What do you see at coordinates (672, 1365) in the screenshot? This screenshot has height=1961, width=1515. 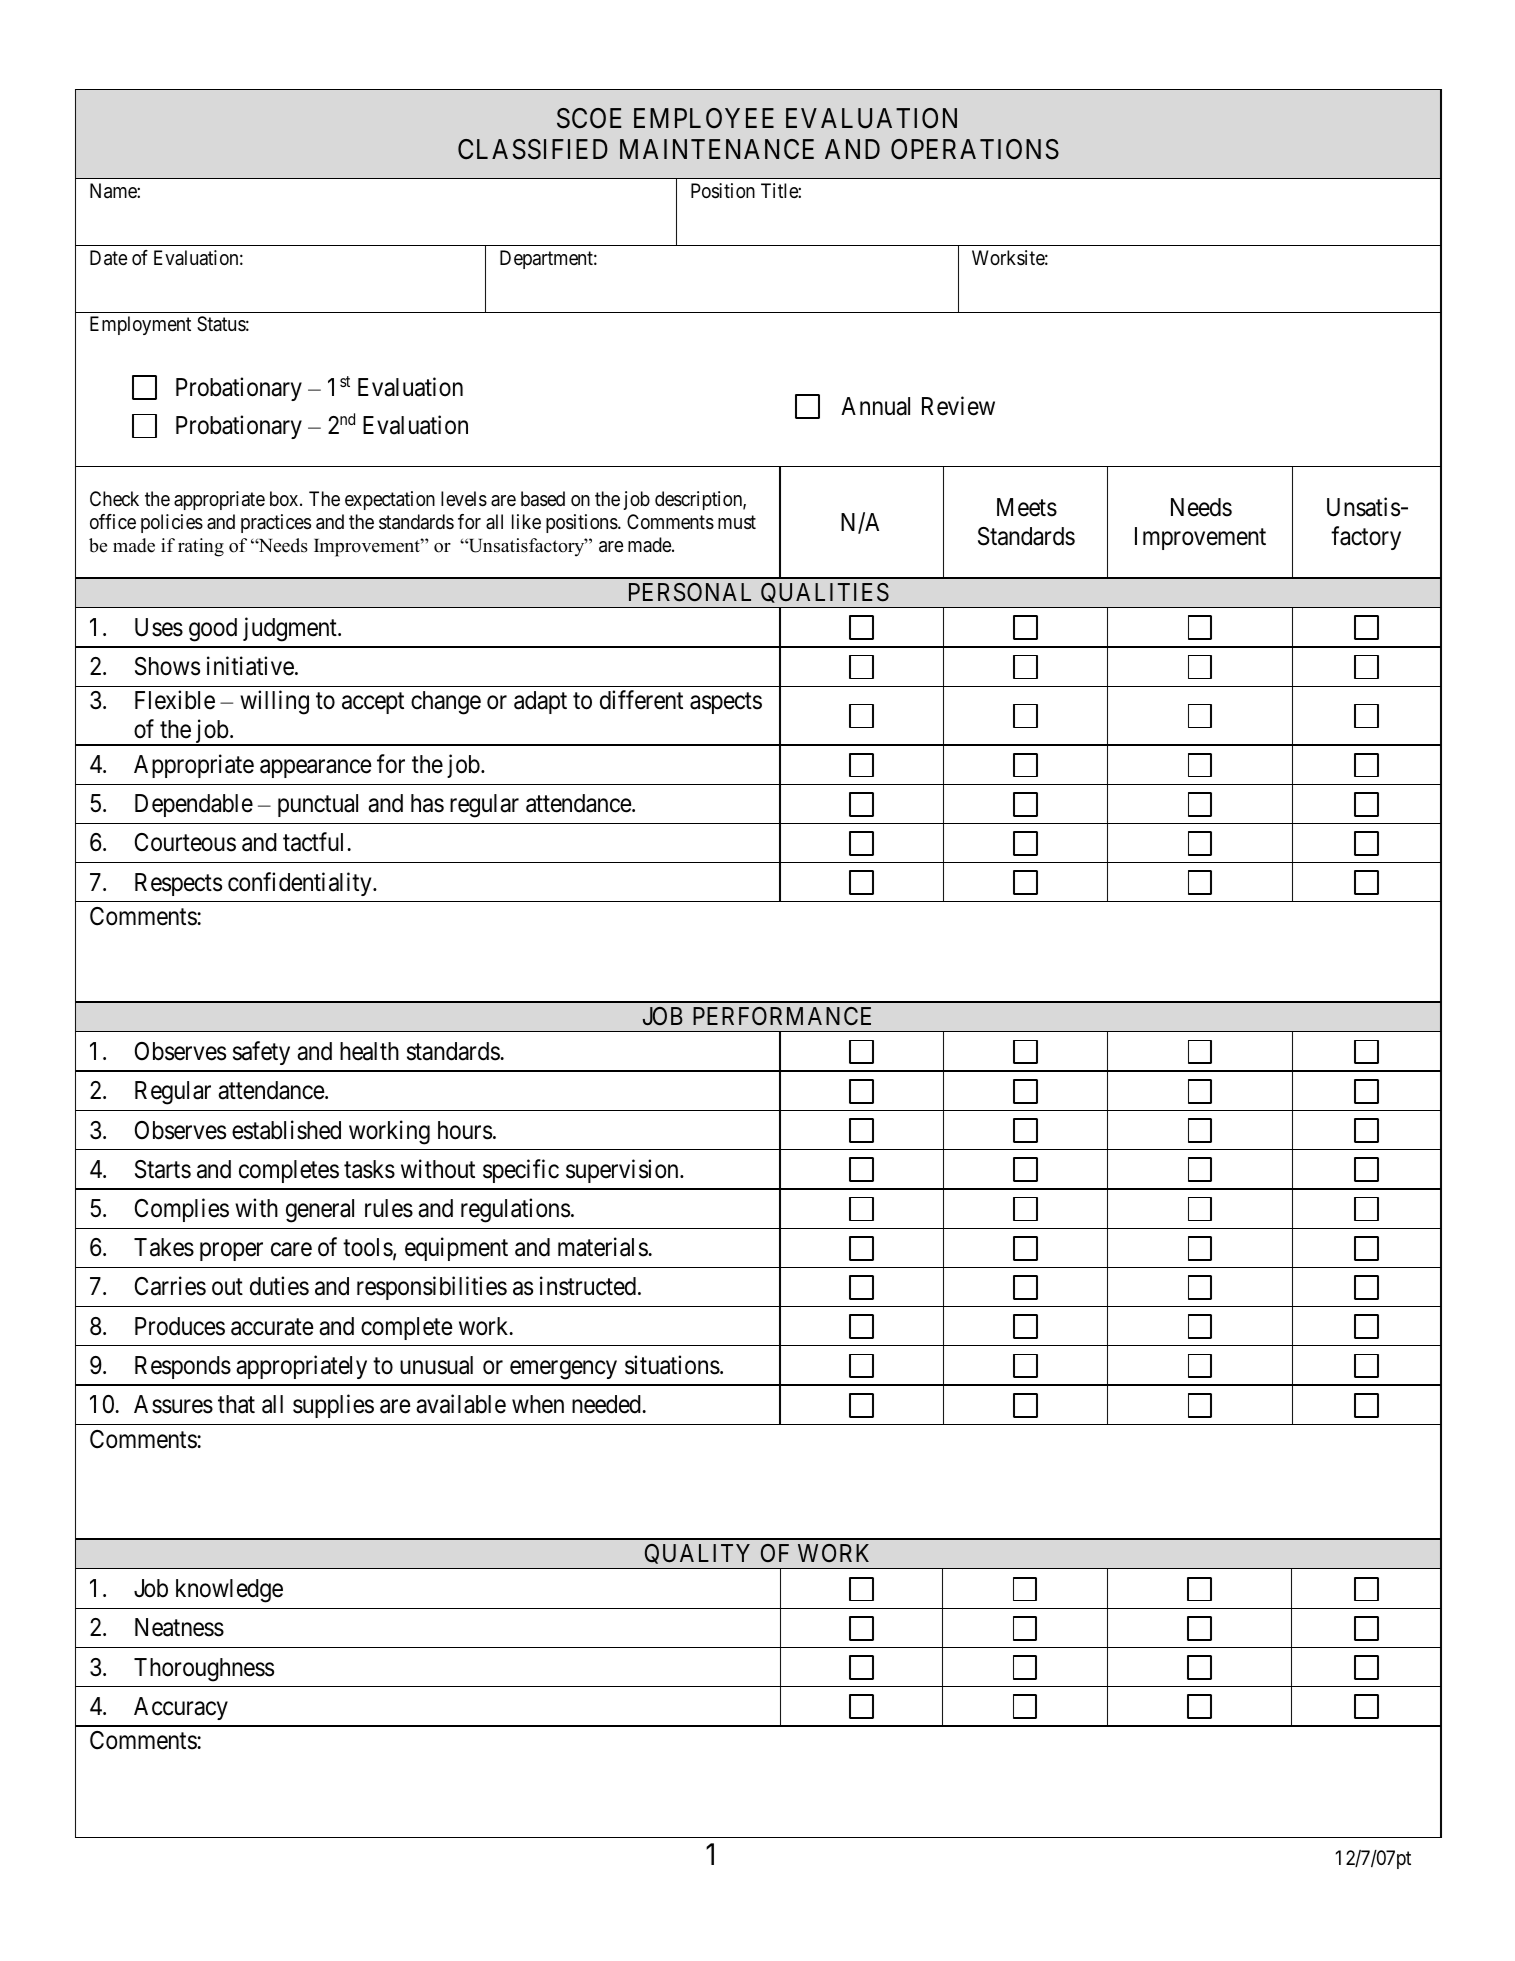 I see `situations` at bounding box center [672, 1365].
